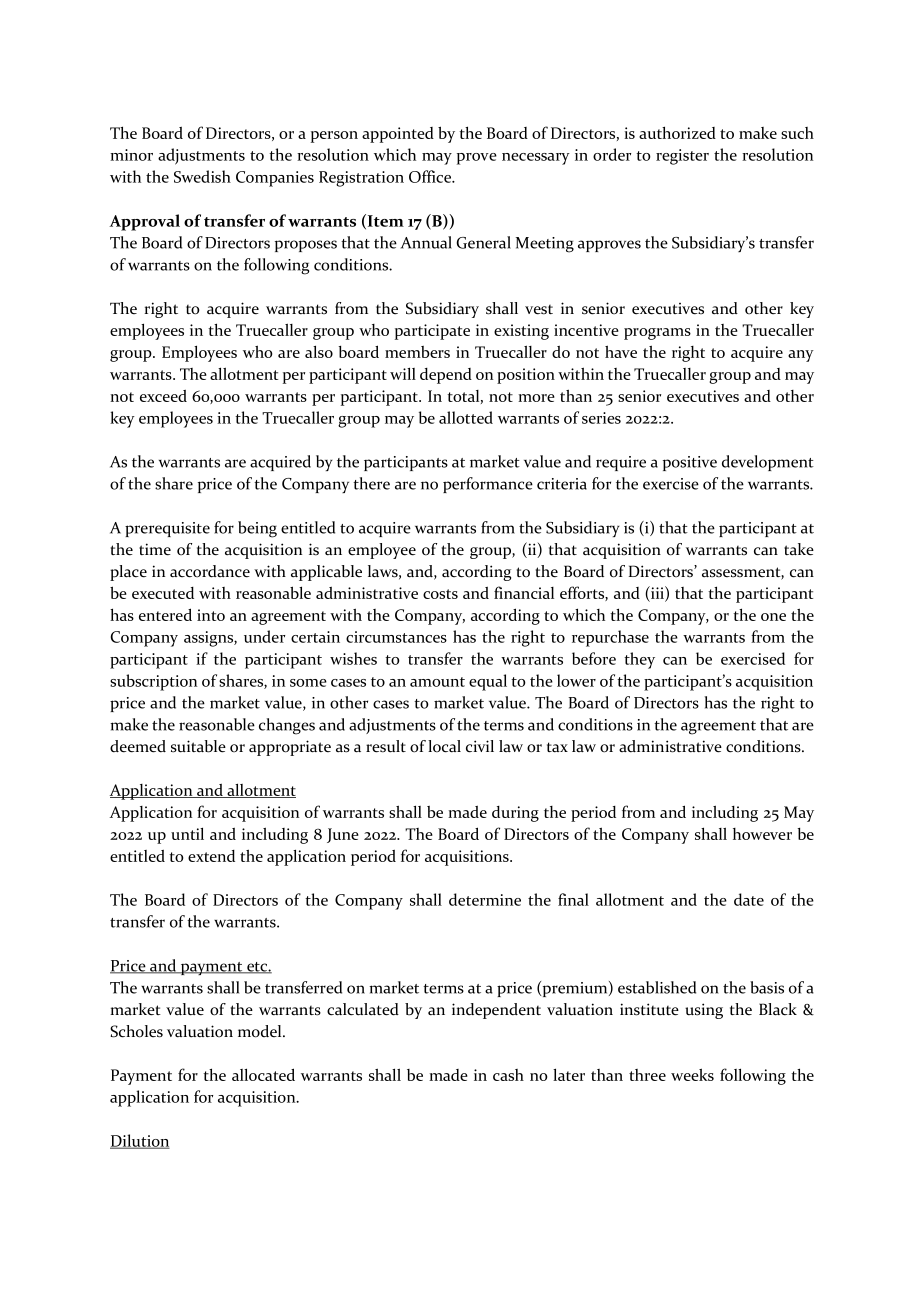  I want to click on extend, so click(211, 856).
